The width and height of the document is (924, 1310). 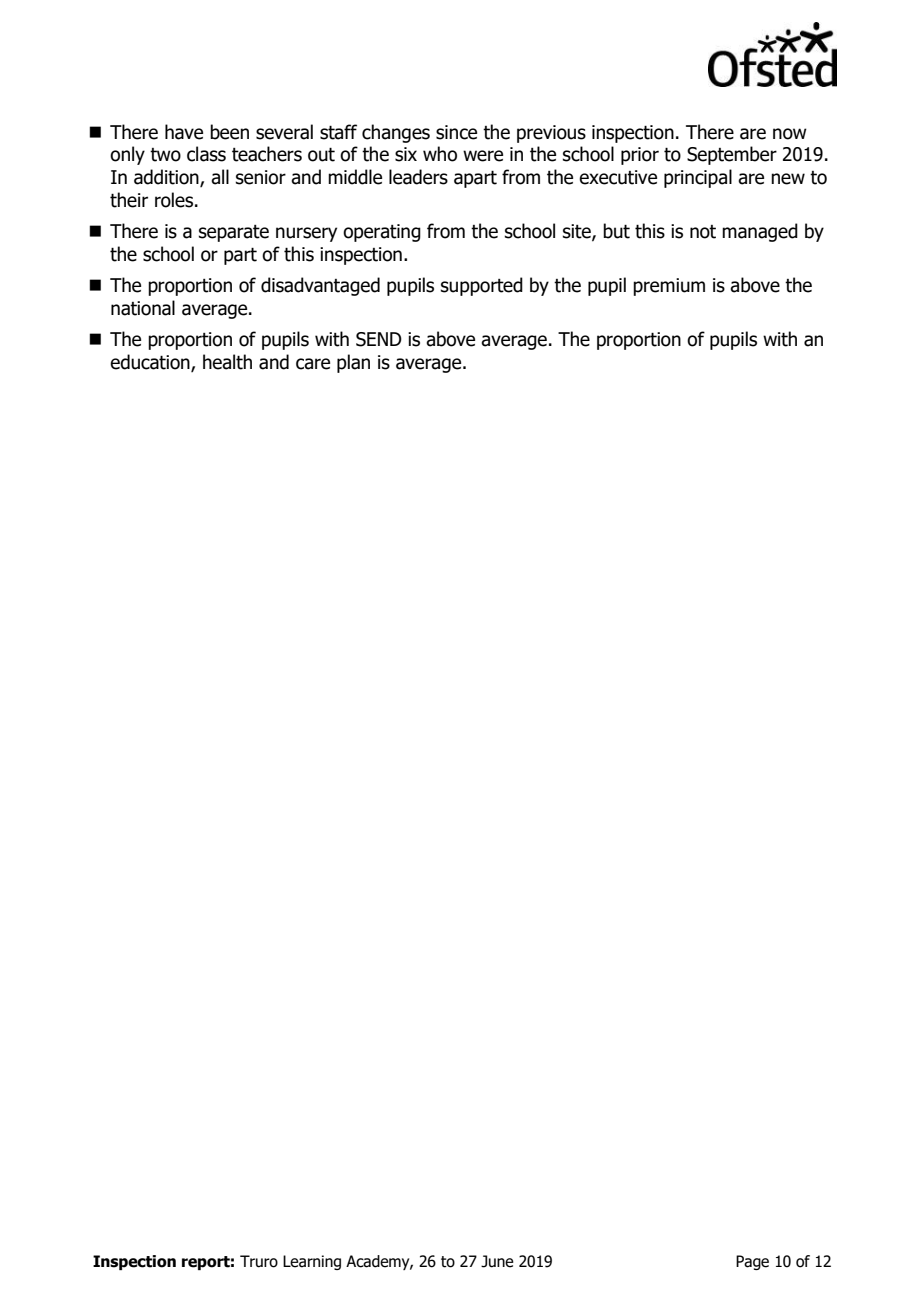 What do you see at coordinates (698, 178) in the document?
I see `principal` at bounding box center [698, 178].
